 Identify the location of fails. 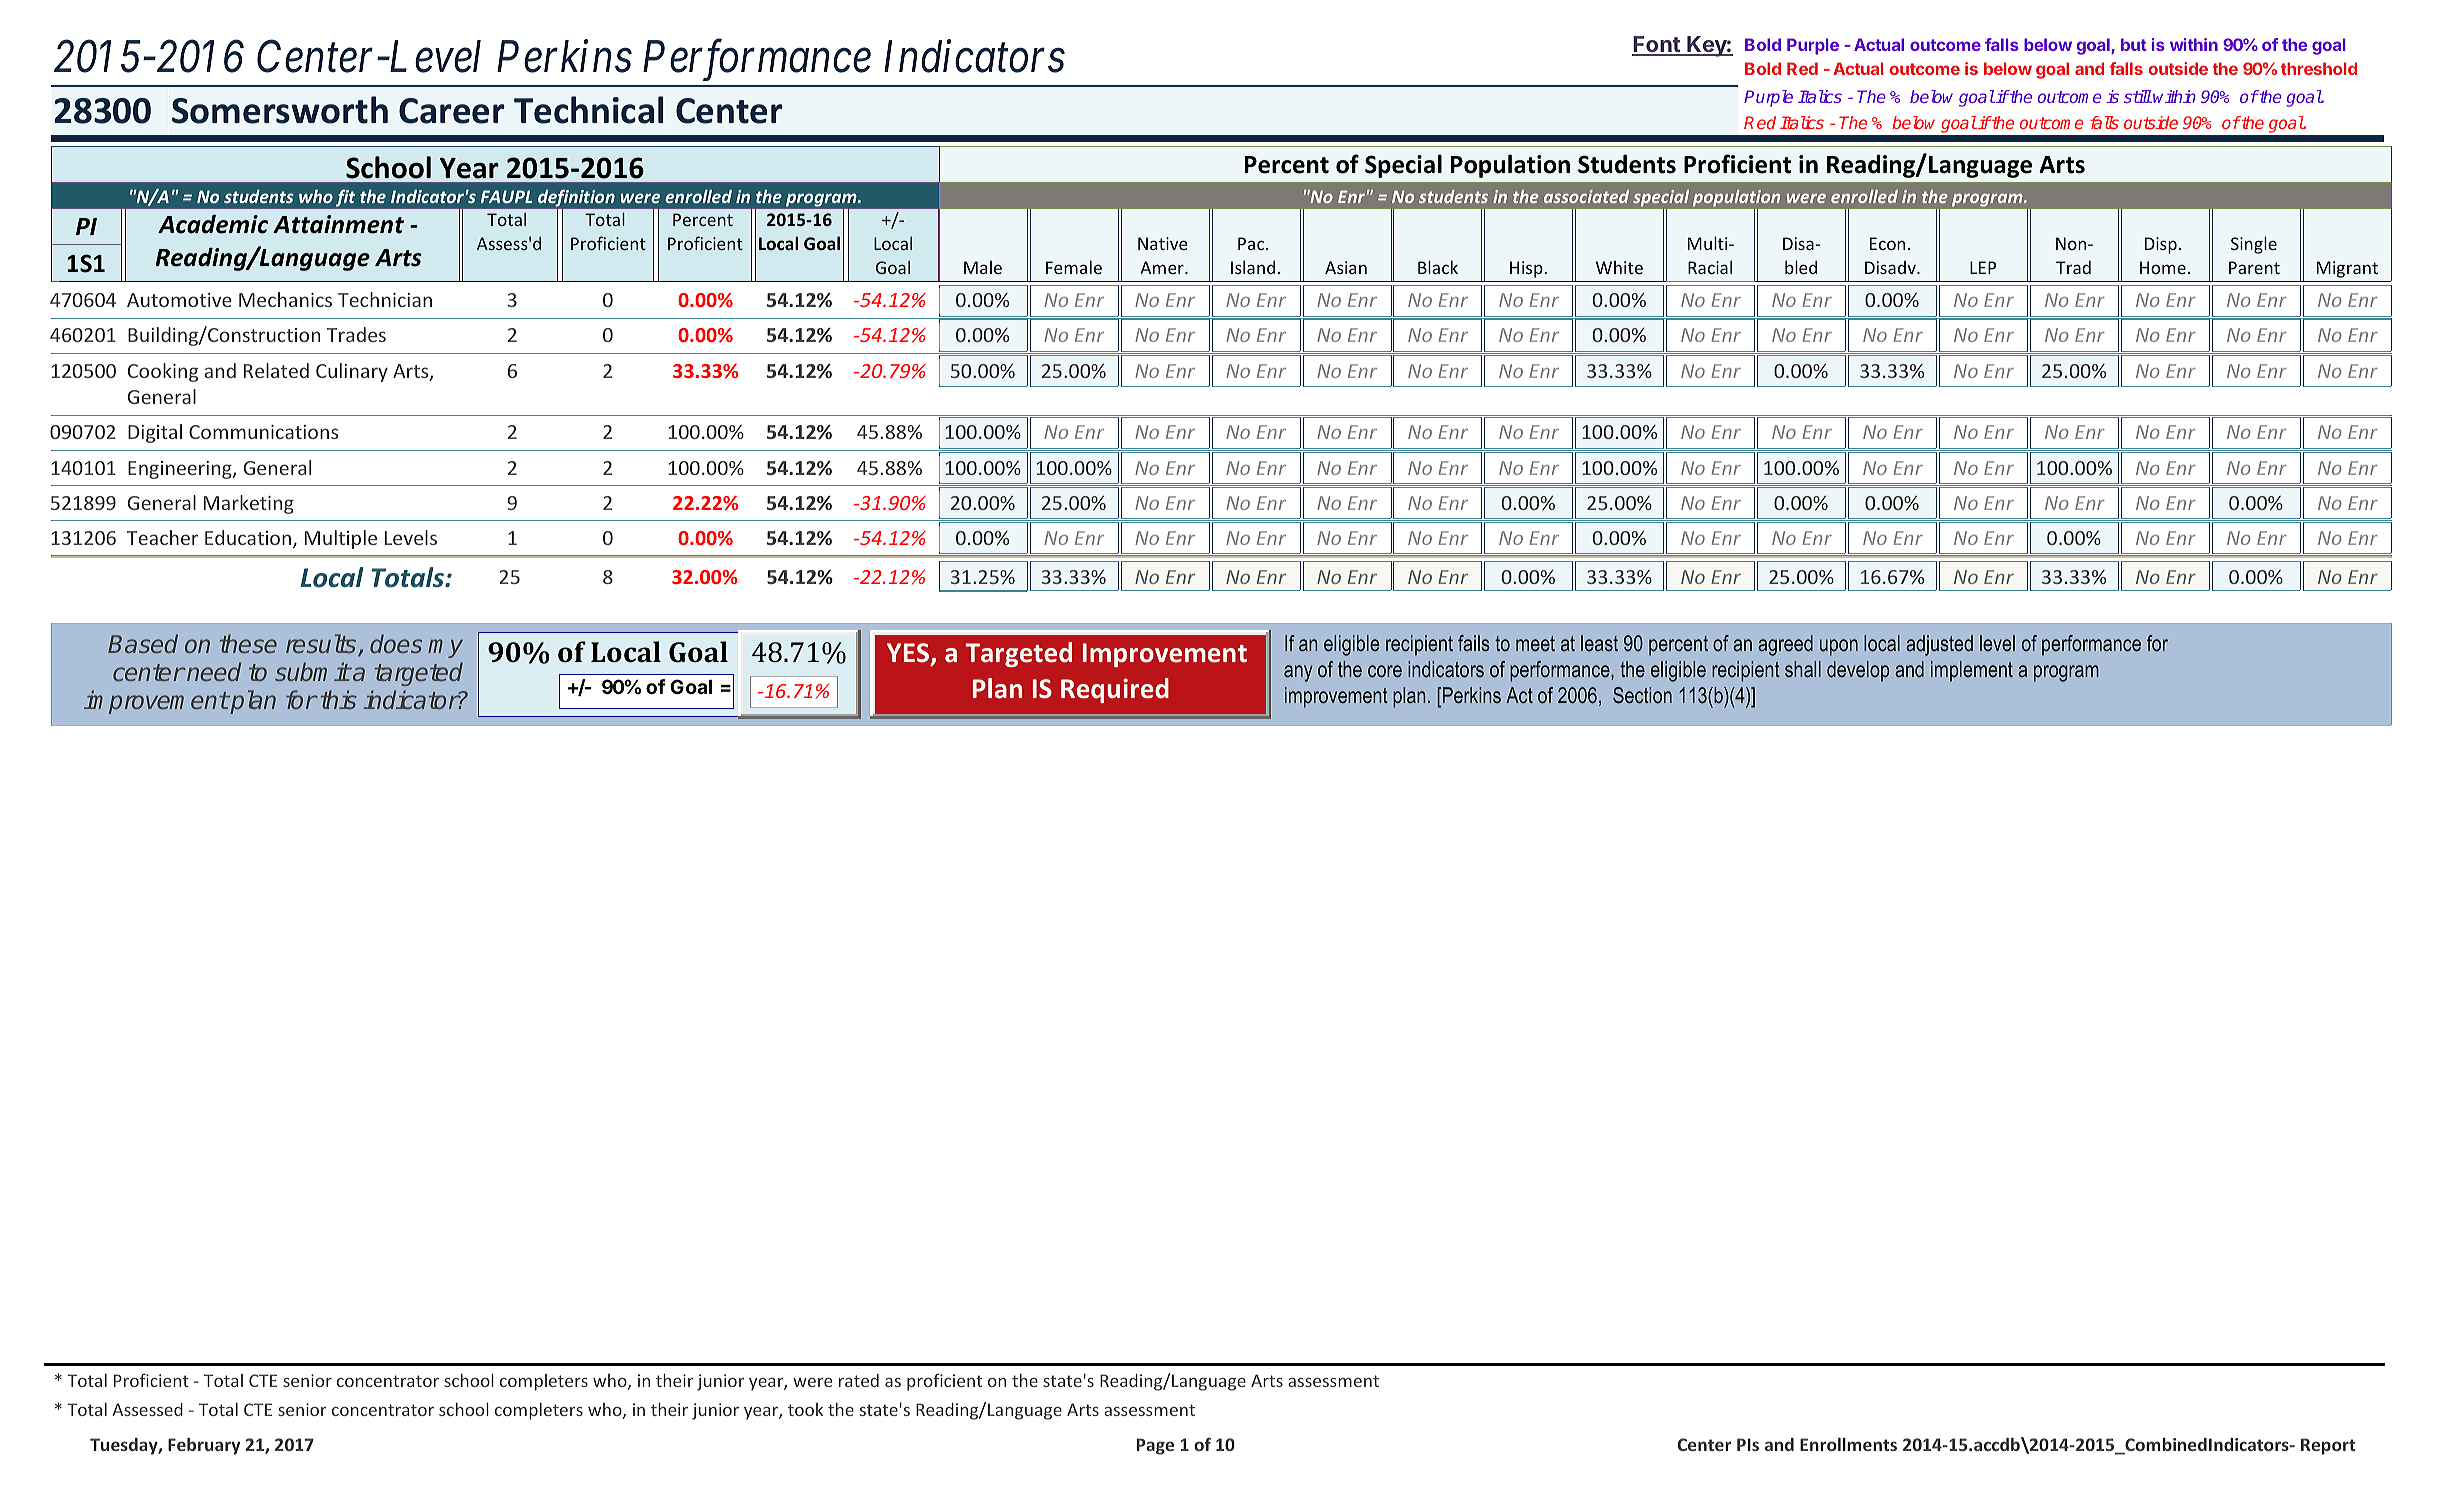
(1474, 643).
